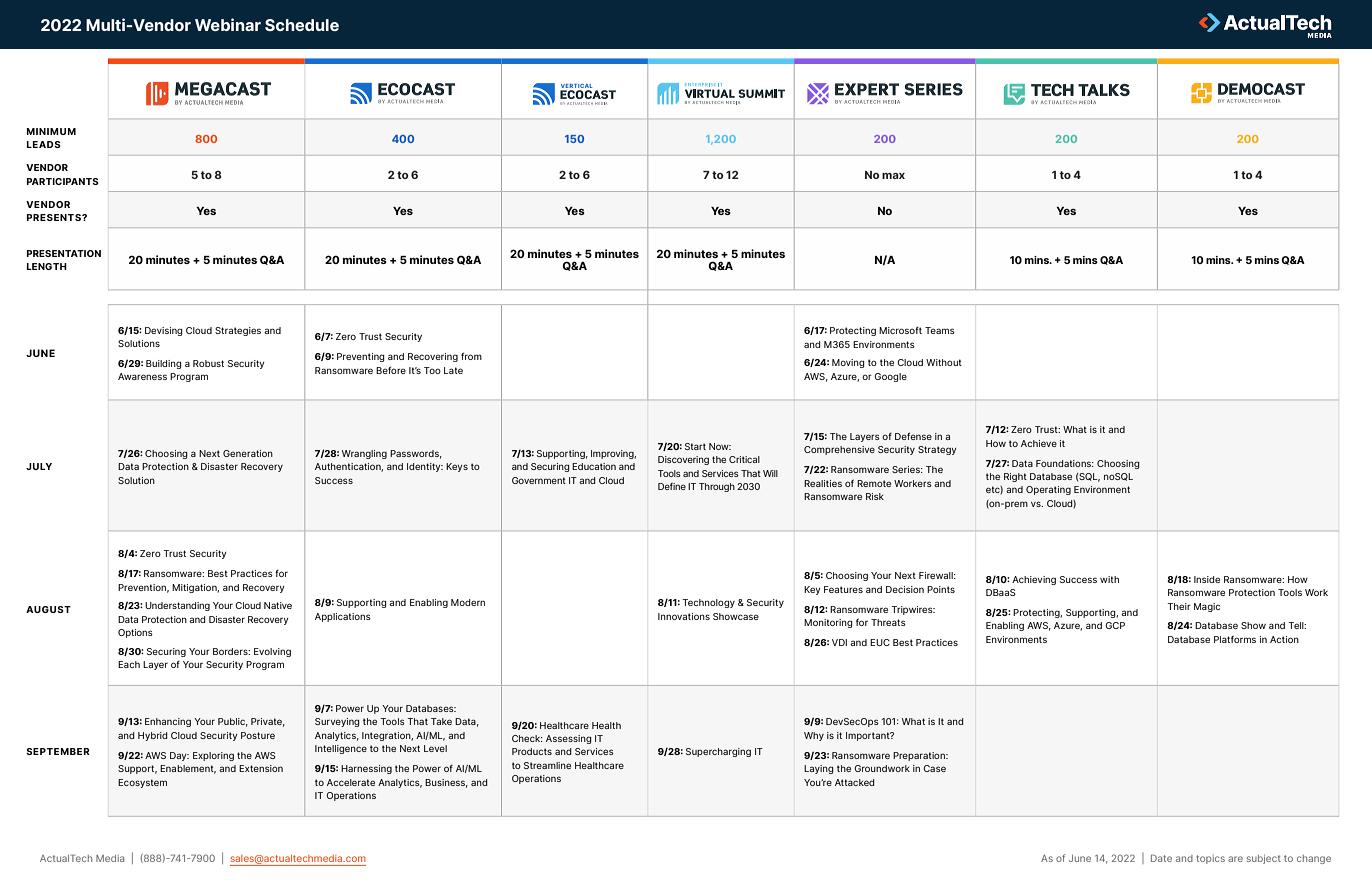 The width and height of the screenshot is (1372, 887). What do you see at coordinates (228, 24) in the screenshot?
I see `Webinar` at bounding box center [228, 24].
